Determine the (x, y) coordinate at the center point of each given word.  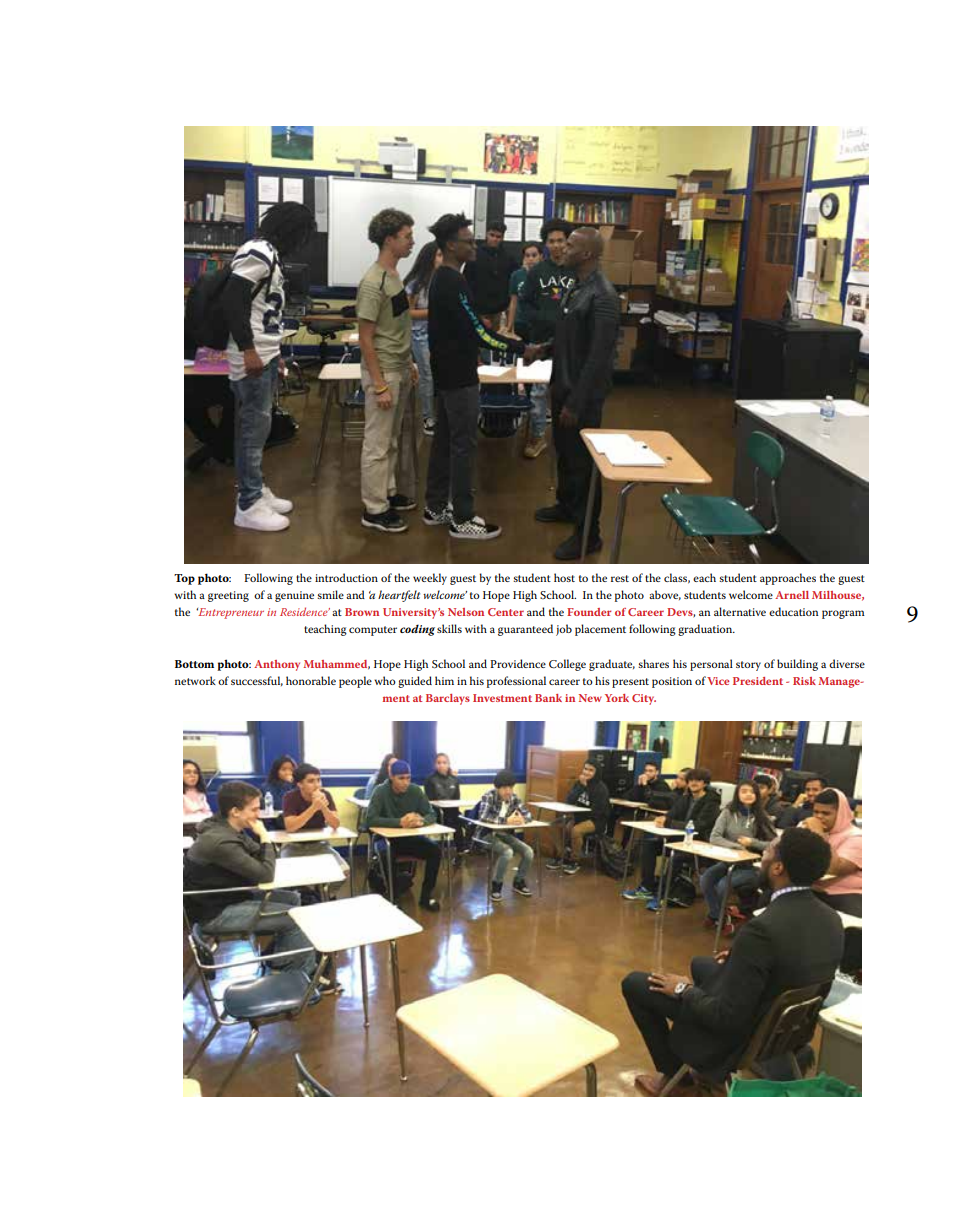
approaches (788, 579)
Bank (548, 698)
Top (184, 579)
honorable (311, 680)
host (564, 577)
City (644, 699)
